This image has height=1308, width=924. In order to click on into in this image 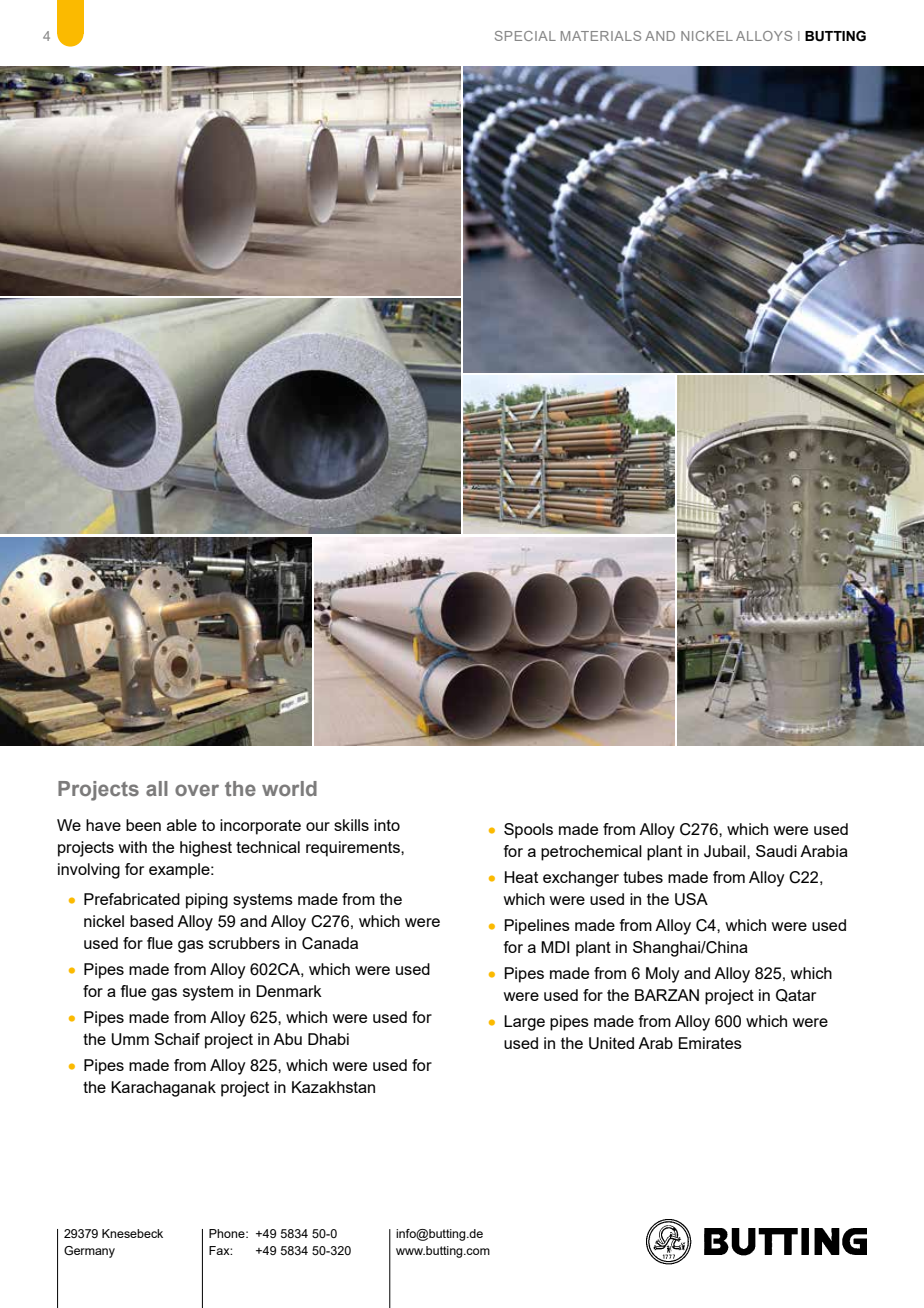, I will do `click(387, 825)`.
